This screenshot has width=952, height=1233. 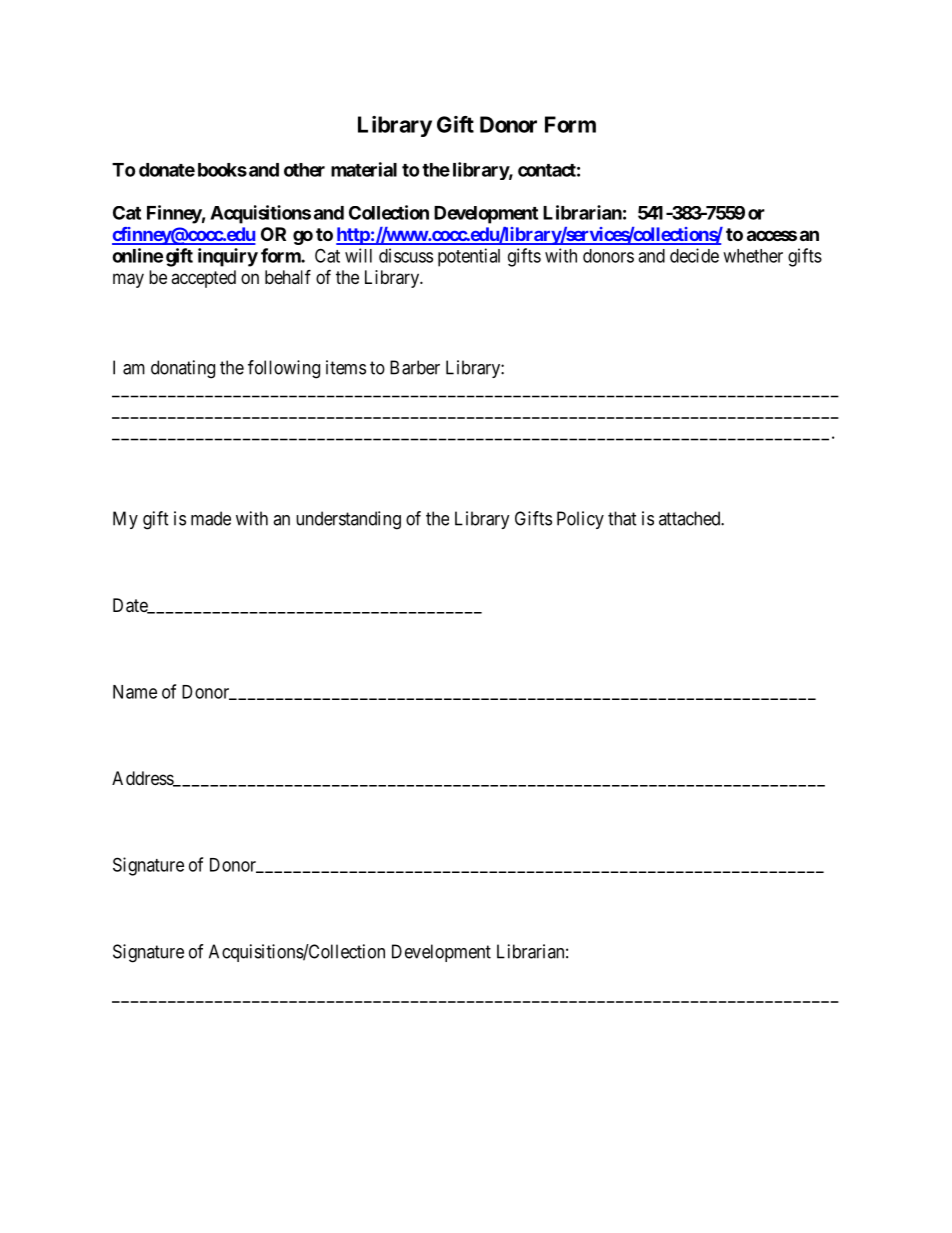 What do you see at coordinates (346, 367) in the screenshot?
I see `items` at bounding box center [346, 367].
